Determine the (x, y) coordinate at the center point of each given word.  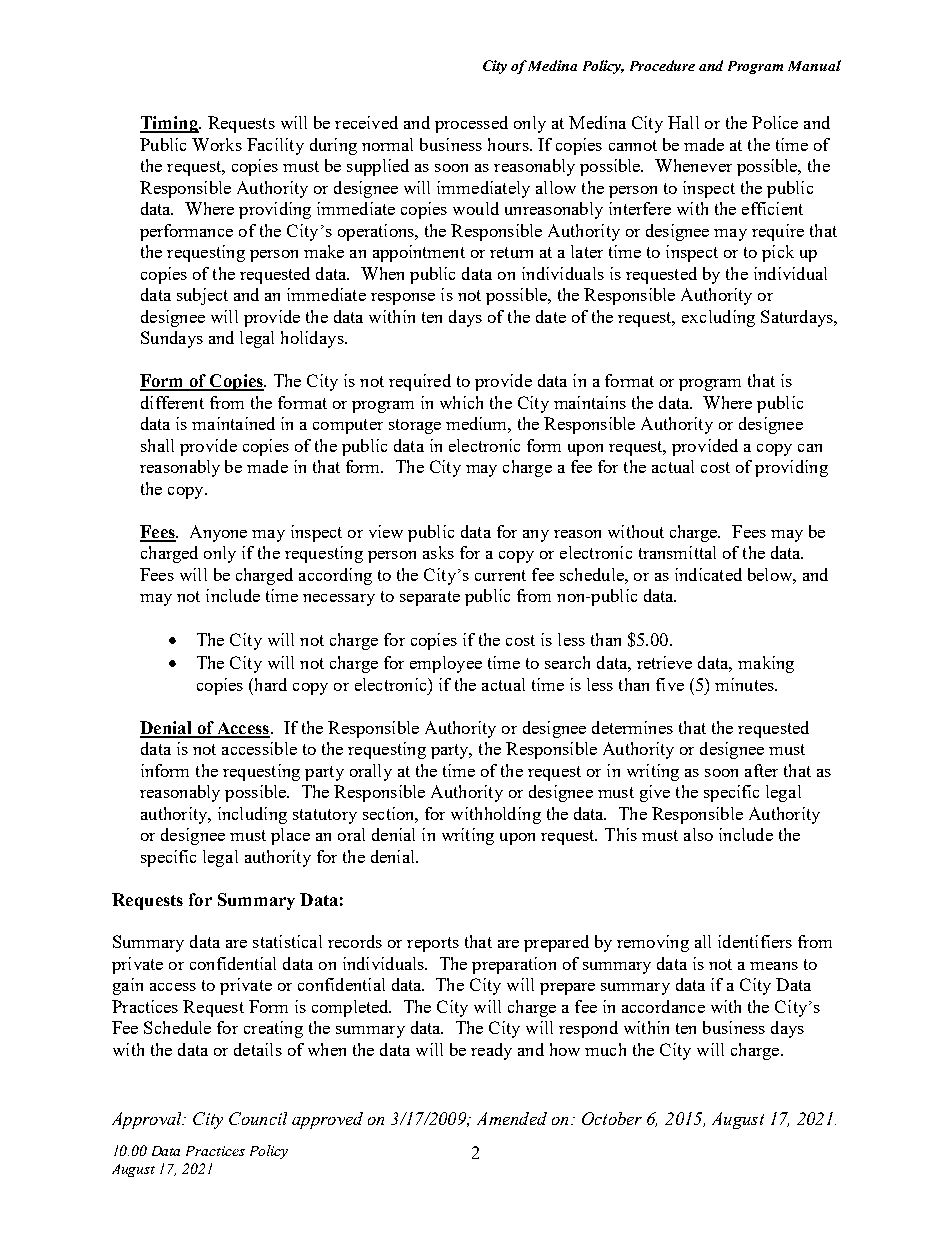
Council (258, 1118)
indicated (708, 574)
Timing (170, 124)
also (698, 834)
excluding (718, 318)
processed (471, 124)
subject (202, 296)
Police (775, 122)
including (252, 815)
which (461, 402)
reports (433, 944)
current (500, 575)
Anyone (218, 533)
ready (491, 1051)
